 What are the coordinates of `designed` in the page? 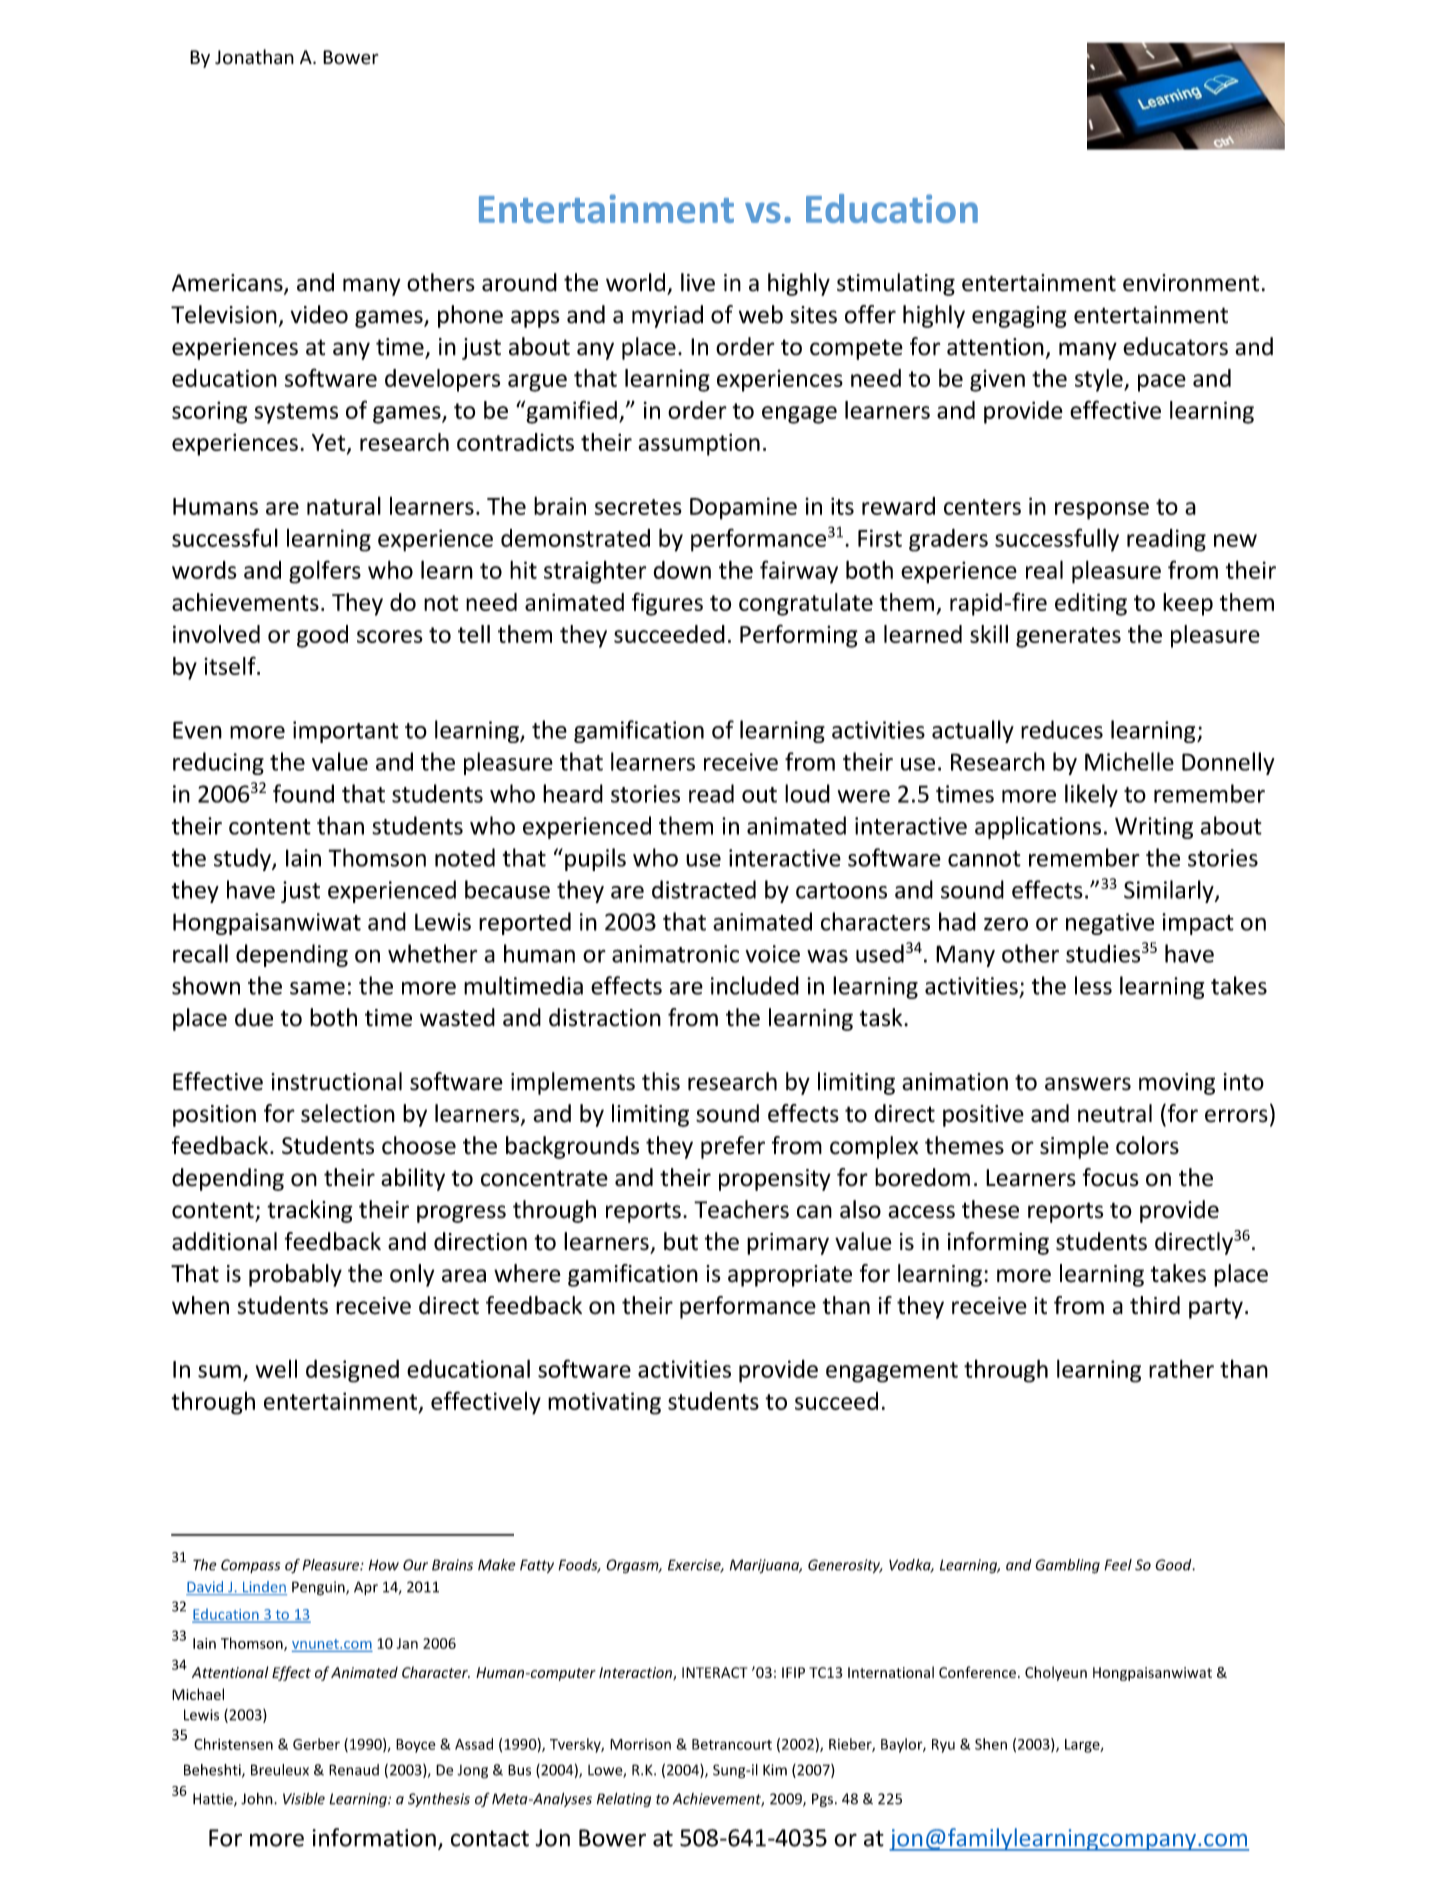 It's located at (352, 1371).
